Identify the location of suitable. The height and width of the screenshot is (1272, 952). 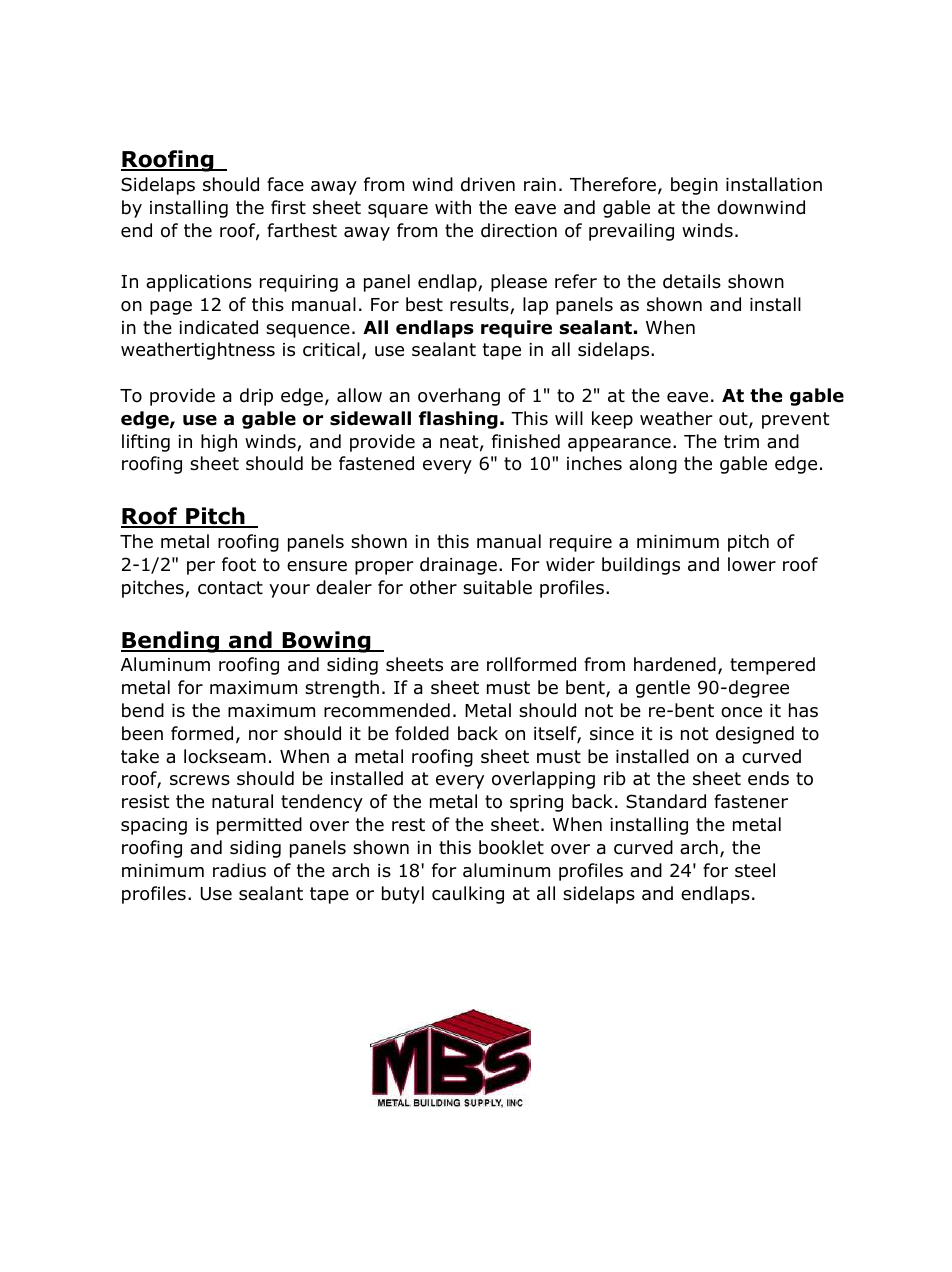
(497, 587).
